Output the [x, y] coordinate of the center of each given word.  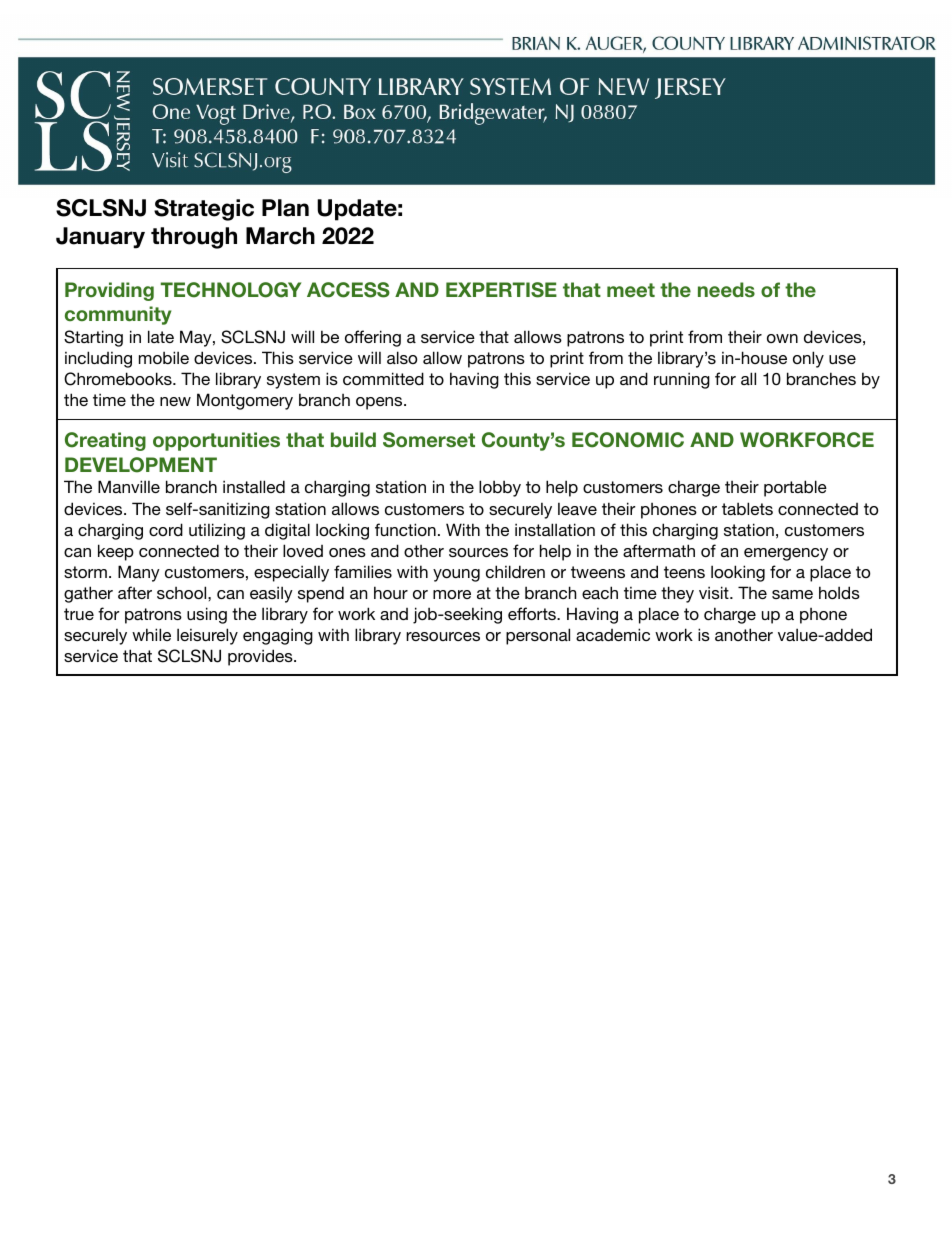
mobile [164, 357]
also [402, 357]
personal [538, 636]
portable [795, 488]
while [151, 634]
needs [726, 289]
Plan [285, 208]
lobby [500, 488]
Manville [129, 486]
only [808, 359]
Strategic [204, 210]
